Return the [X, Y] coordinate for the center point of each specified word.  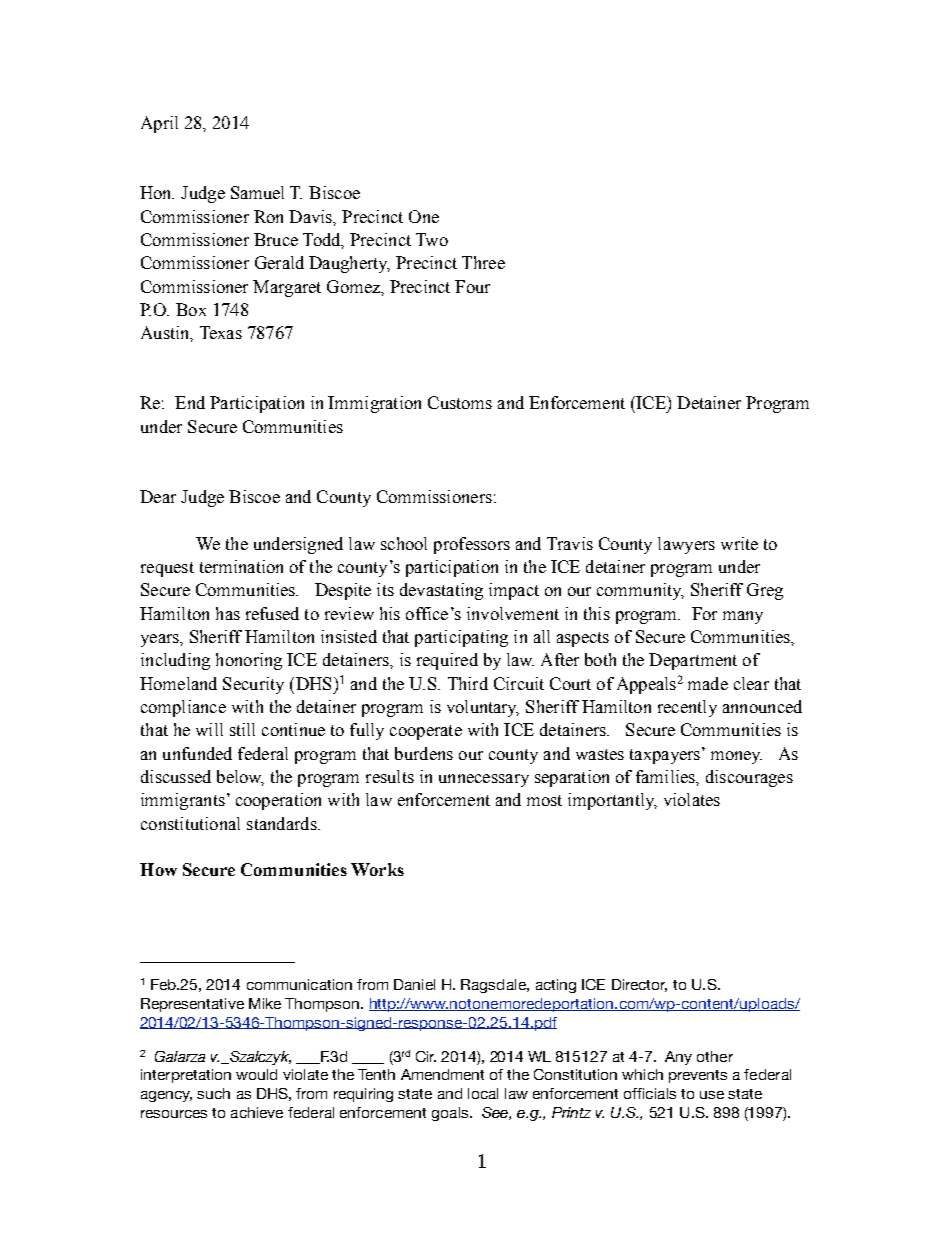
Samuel [257, 192]
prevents [698, 1076]
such [213, 1093]
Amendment [442, 1074]
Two [432, 239]
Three [483, 262]
